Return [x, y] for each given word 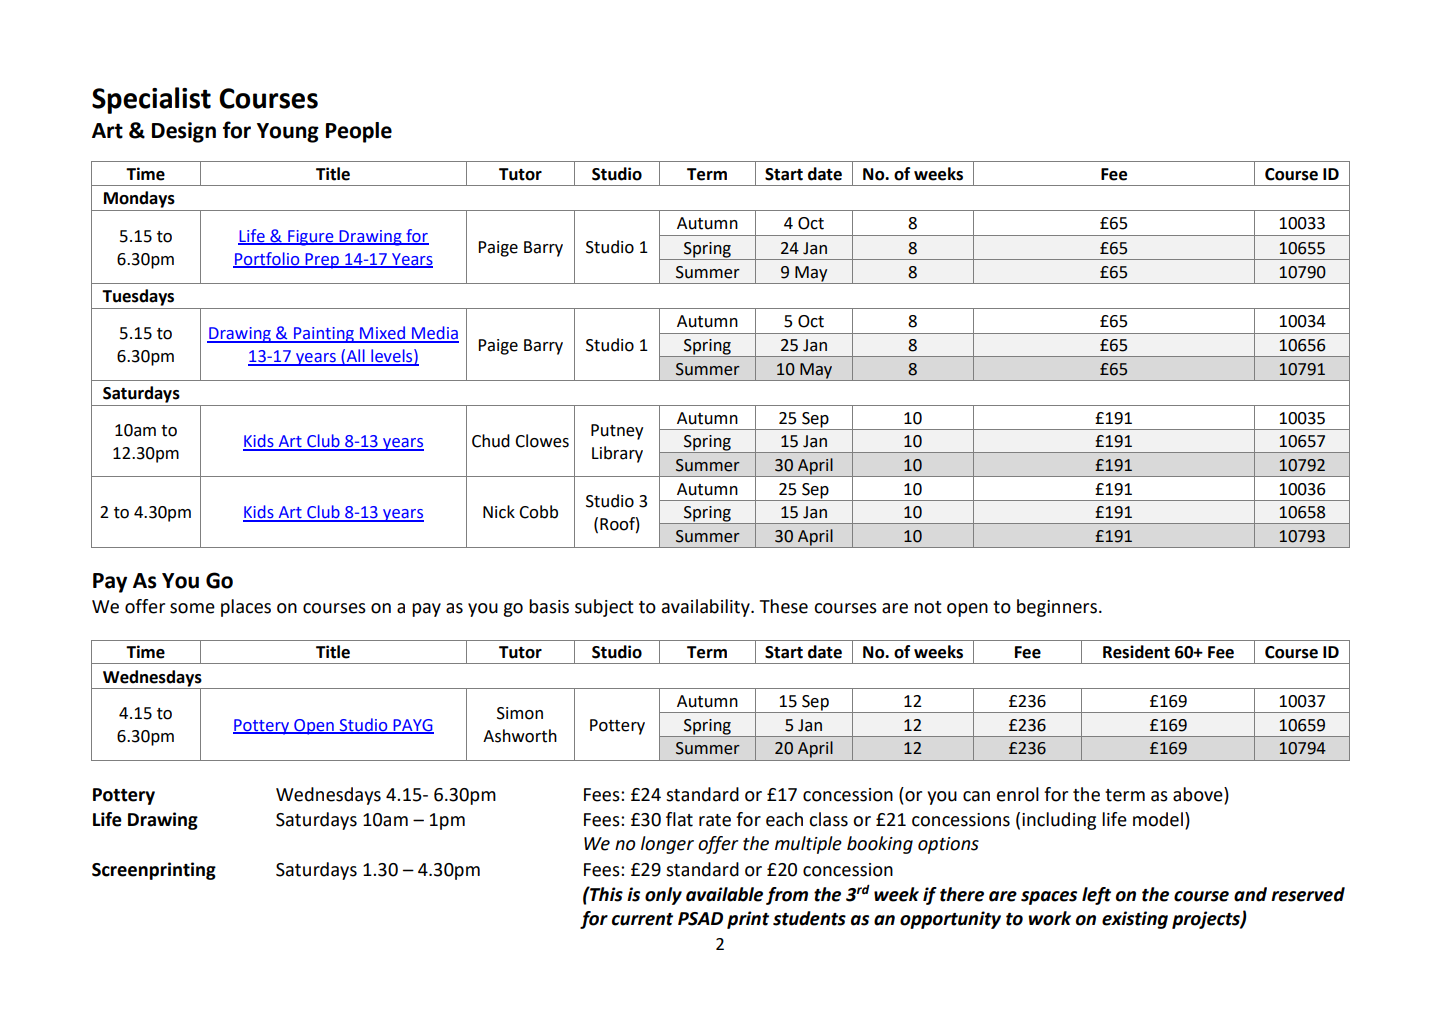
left [1096, 896]
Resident [1136, 652]
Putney [617, 432]
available [724, 894]
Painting [324, 335]
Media [434, 334]
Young [288, 133]
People [359, 132]
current [642, 919]
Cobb [538, 512]
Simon [520, 713]
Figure [311, 238]
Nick [499, 512]
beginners [1057, 608]
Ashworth [520, 736]
